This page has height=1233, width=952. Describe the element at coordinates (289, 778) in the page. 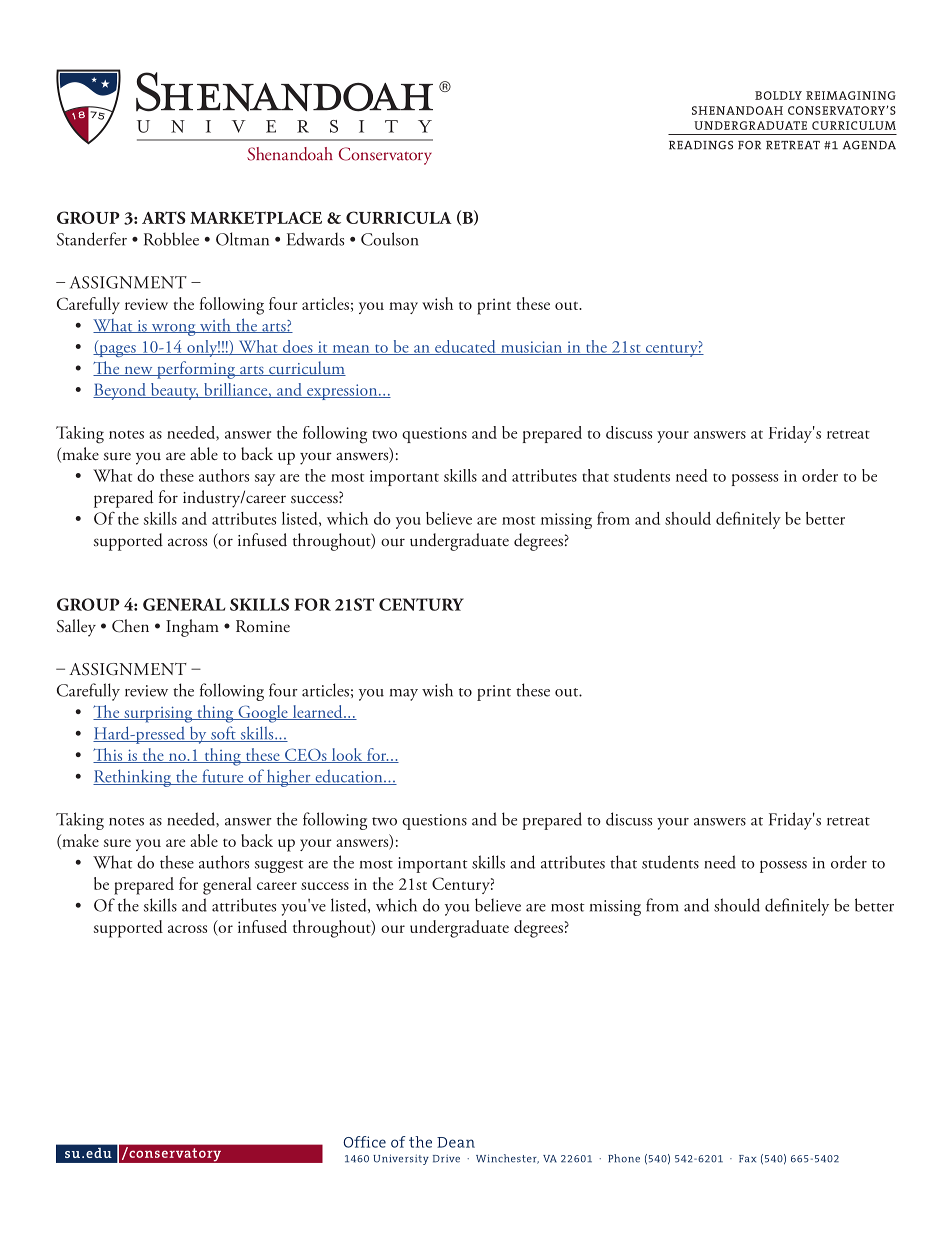

I see `higher` at that location.
